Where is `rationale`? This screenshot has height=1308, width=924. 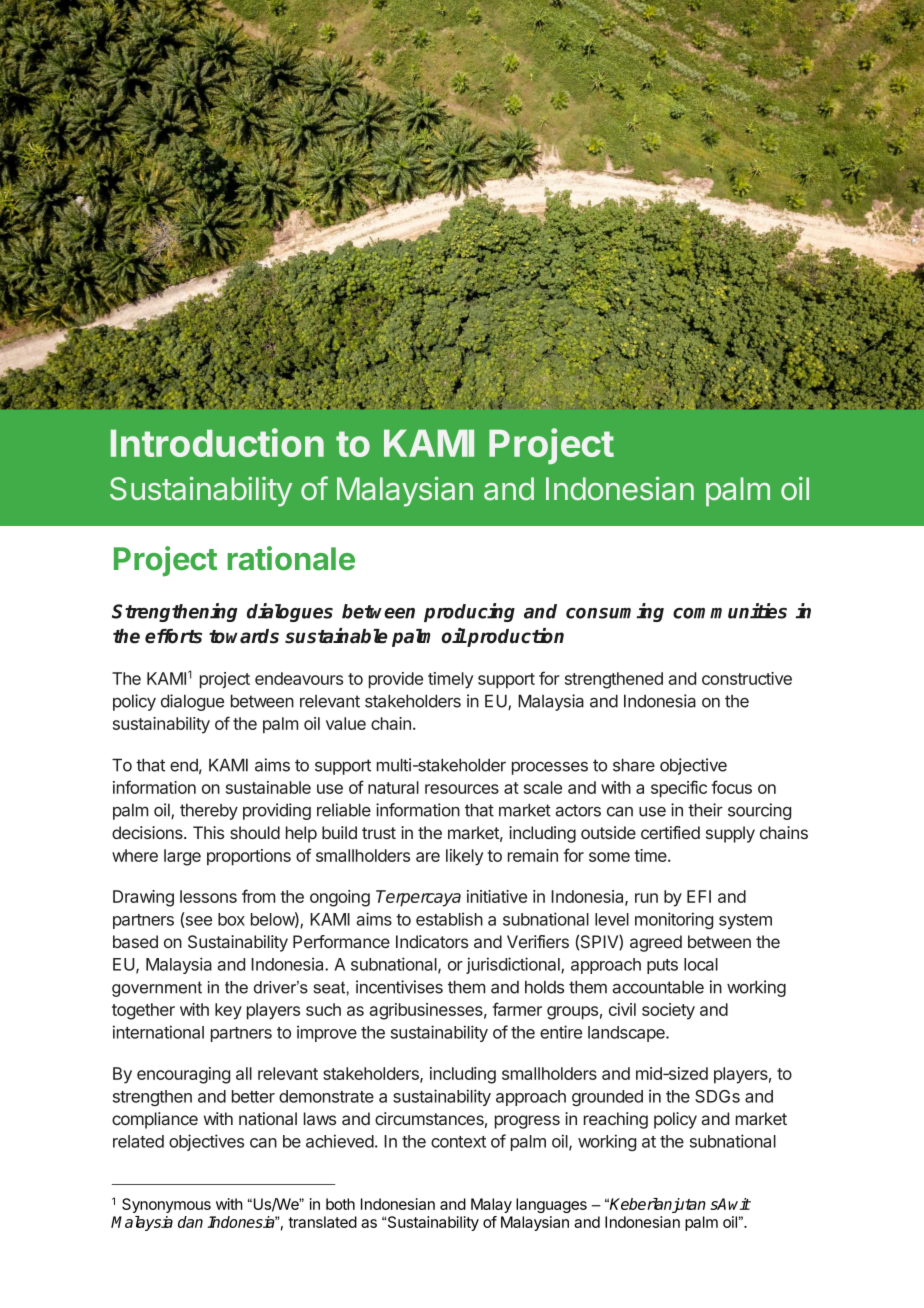
rationale is located at coordinates (291, 558).
